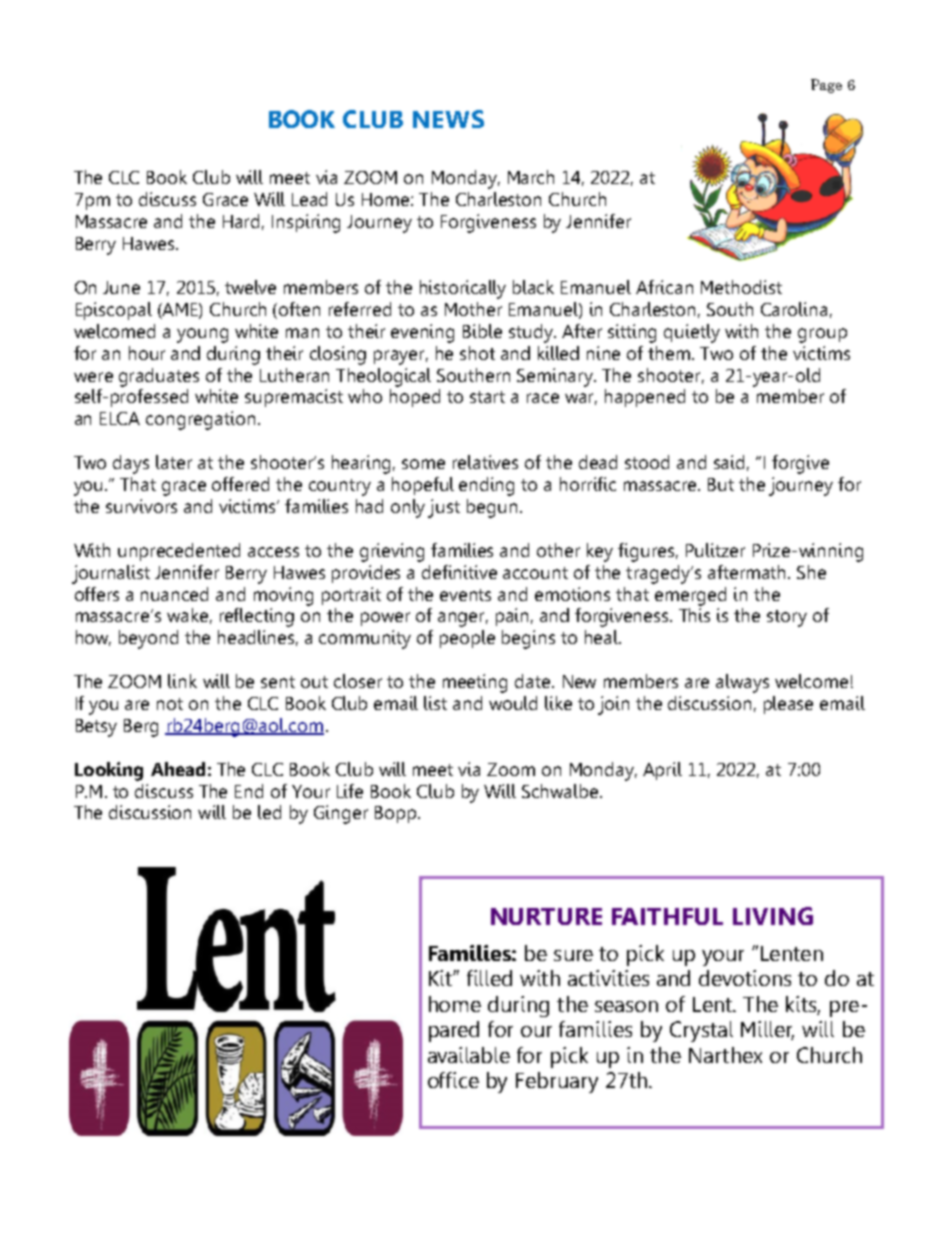 Image resolution: width=952 pixels, height=1233 pixels. I want to click on Page, so click(826, 86).
